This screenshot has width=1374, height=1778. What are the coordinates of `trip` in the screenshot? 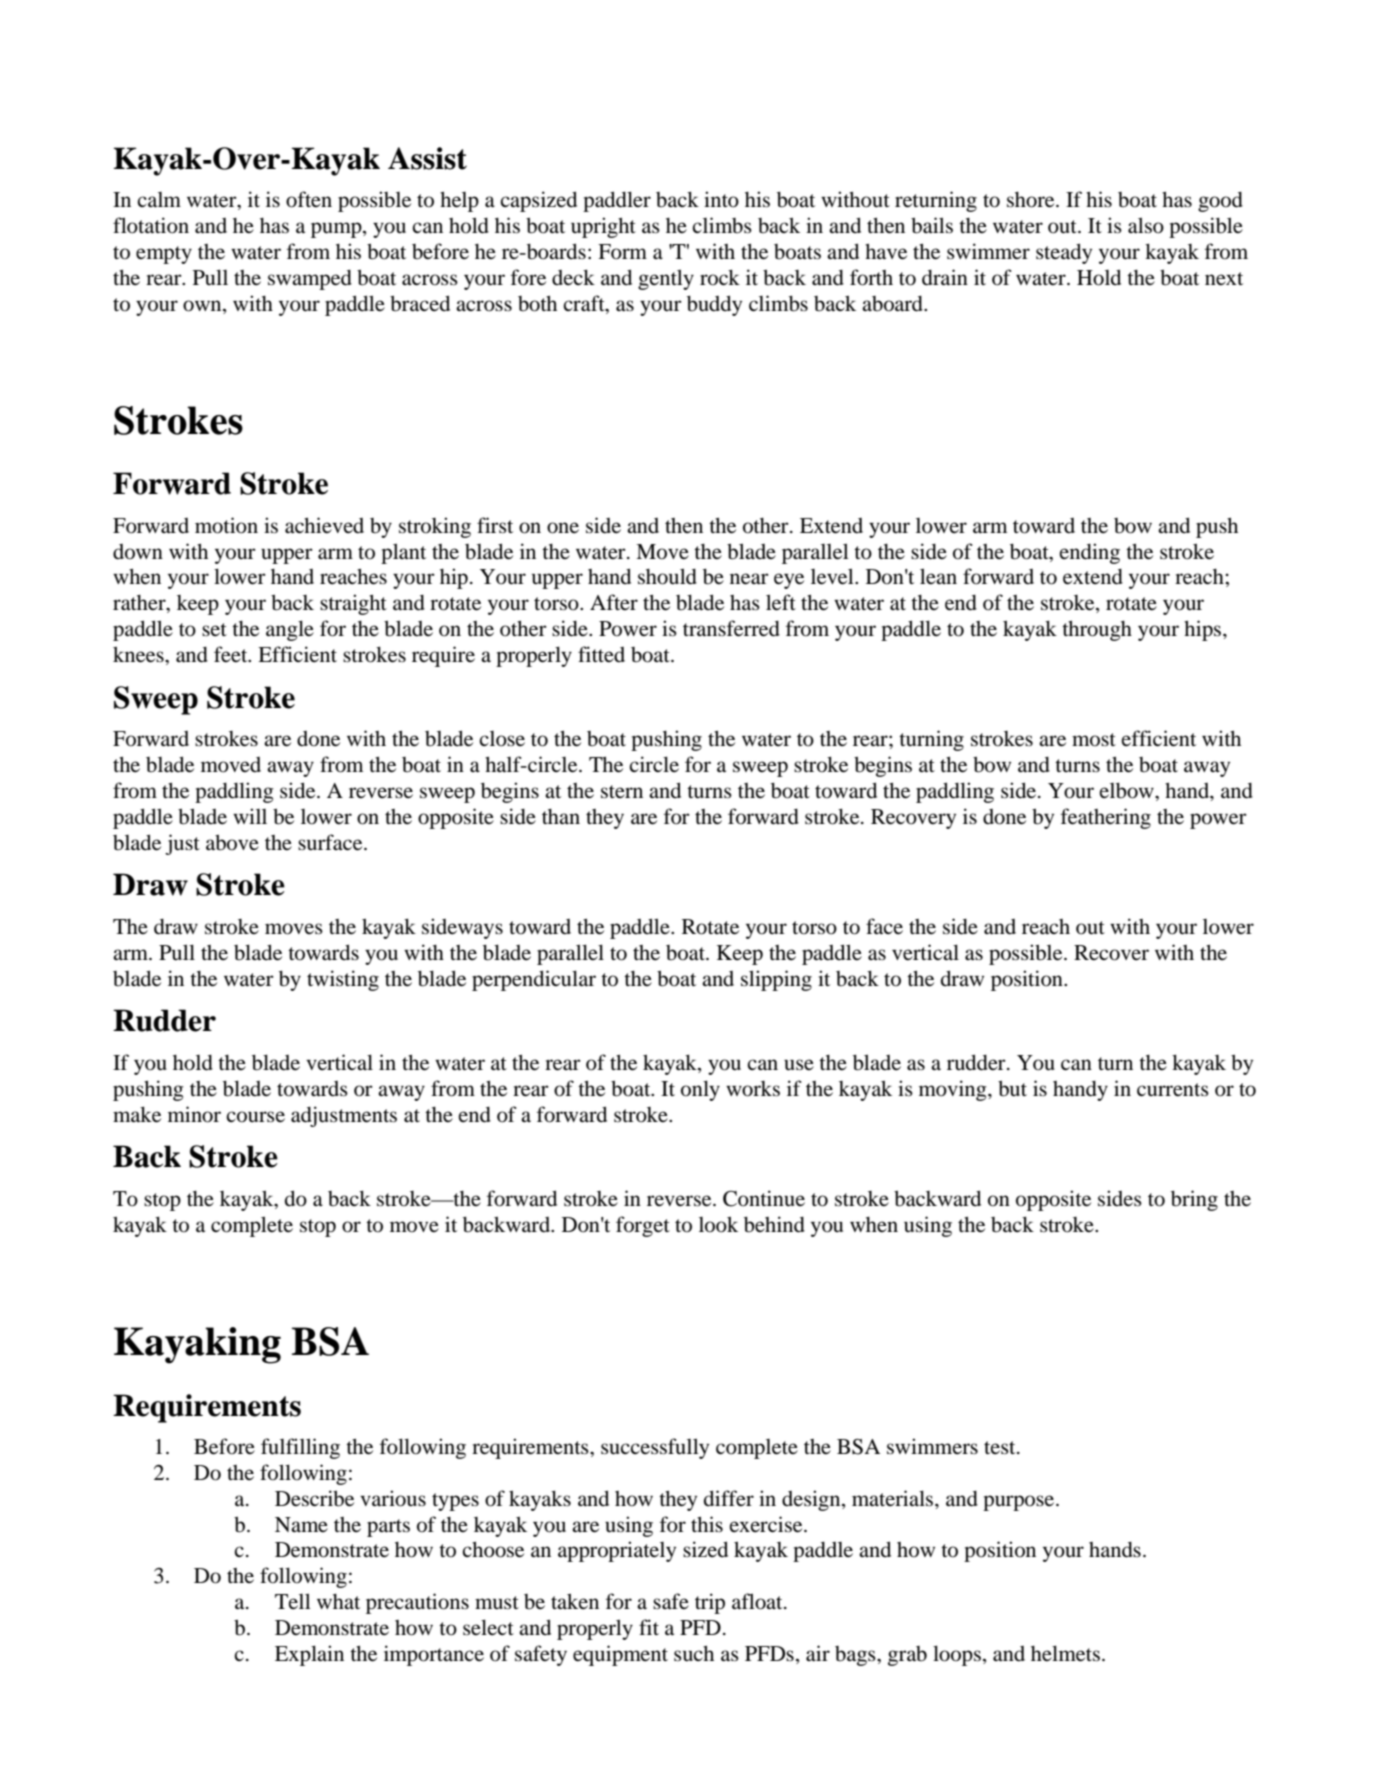 It's located at (710, 1603).
